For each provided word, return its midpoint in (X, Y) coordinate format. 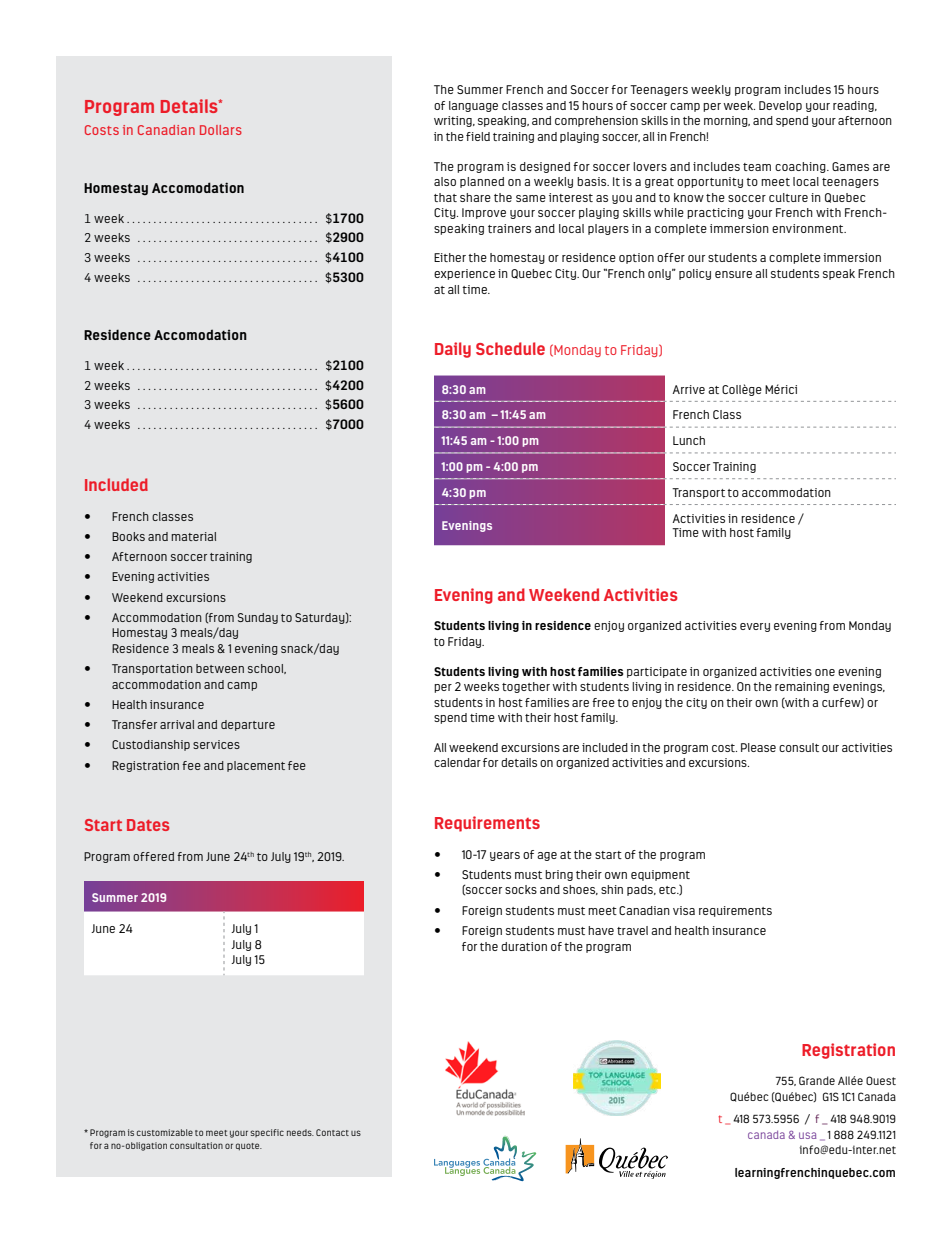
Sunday (258, 618)
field (478, 136)
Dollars (221, 130)
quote (249, 1147)
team (757, 167)
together (526, 687)
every (755, 627)
